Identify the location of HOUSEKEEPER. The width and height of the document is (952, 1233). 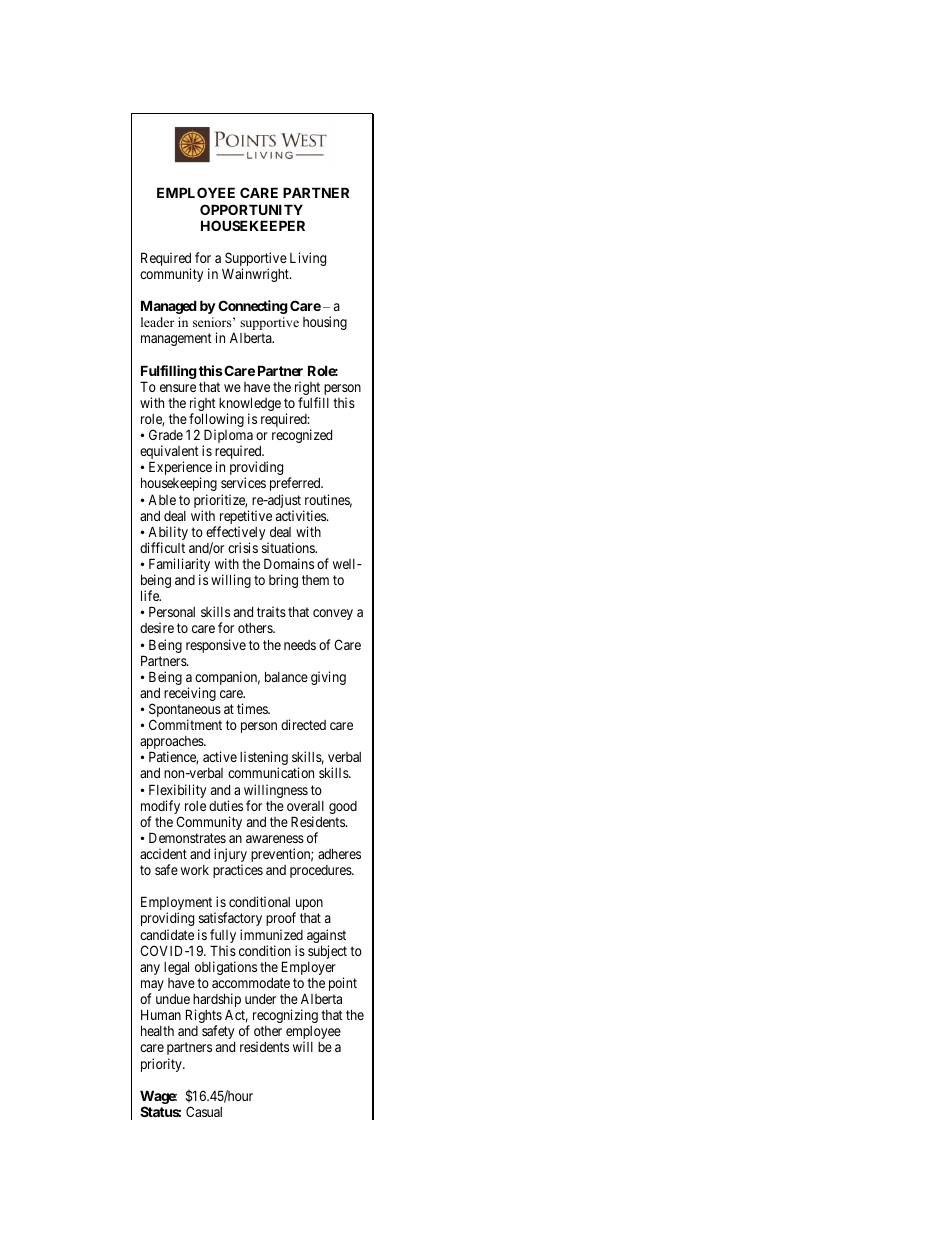
(253, 225).
